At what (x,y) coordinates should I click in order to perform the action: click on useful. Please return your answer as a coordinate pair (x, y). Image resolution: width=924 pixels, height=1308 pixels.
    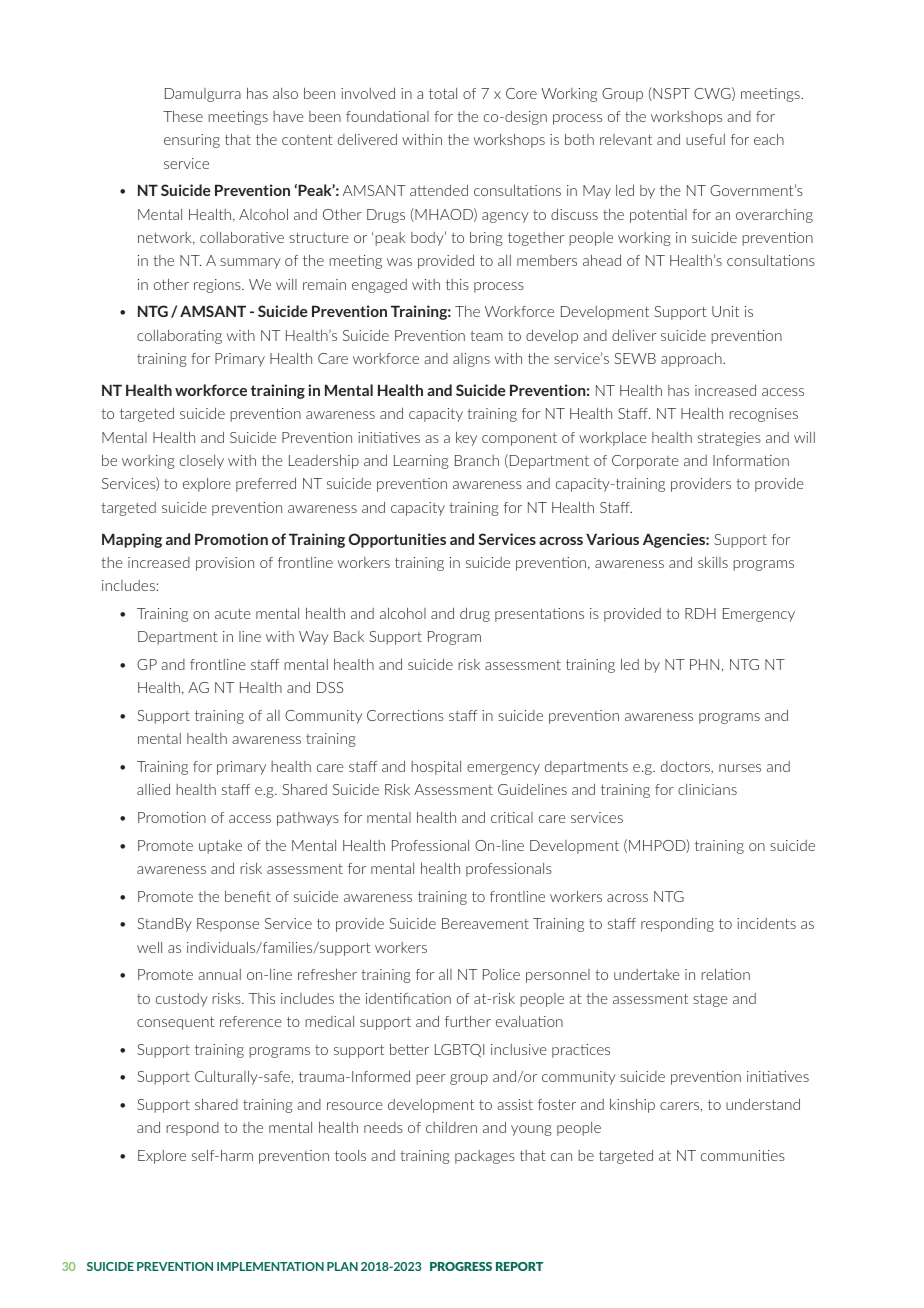
    Looking at the image, I should click on (705, 139).
